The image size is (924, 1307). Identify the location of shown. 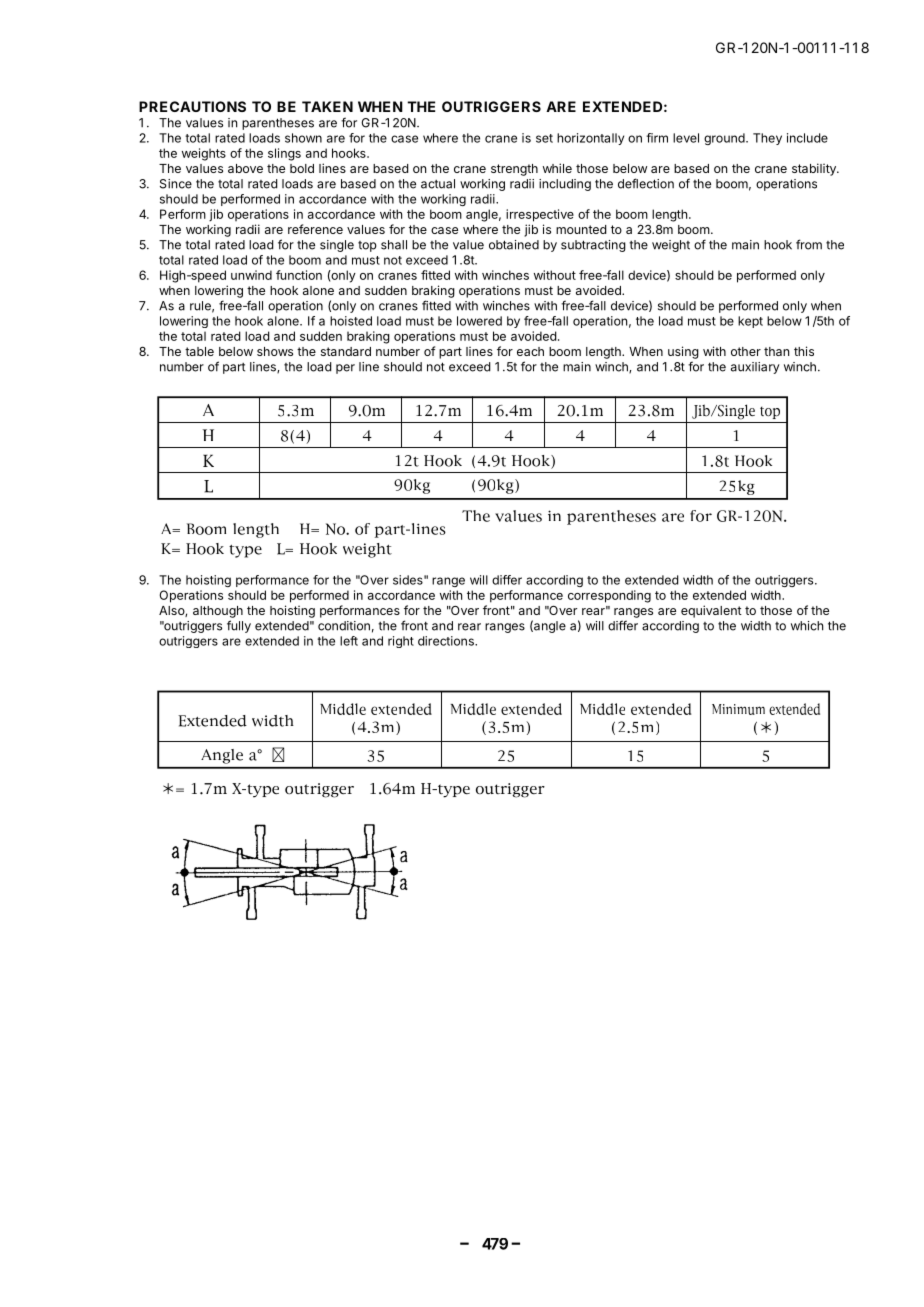
(303, 138).
